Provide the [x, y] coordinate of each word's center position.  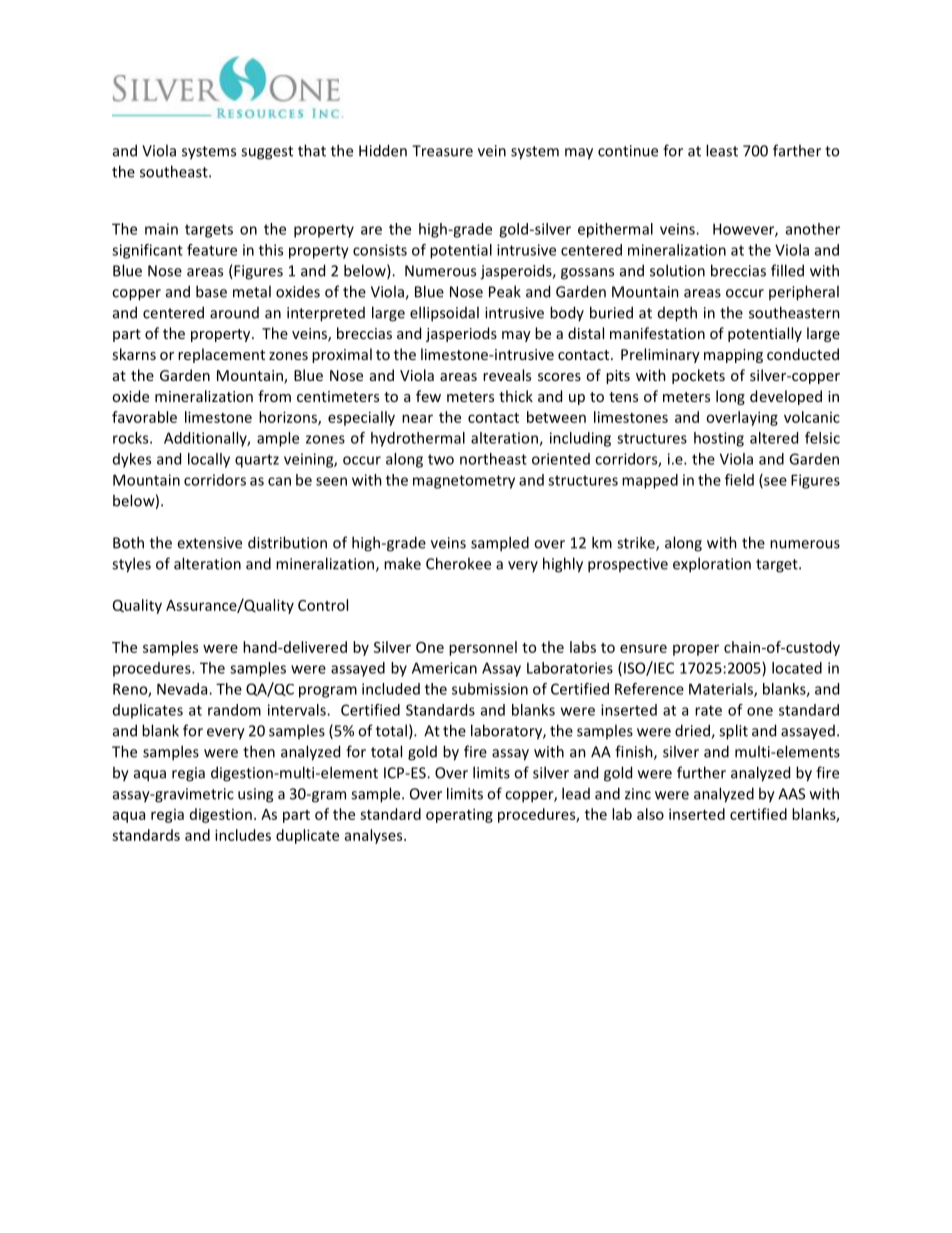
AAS [791, 794]
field [739, 480]
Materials [722, 690]
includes [243, 835]
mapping [733, 356]
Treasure [442, 151]
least [722, 150]
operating [459, 815]
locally [209, 460]
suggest [267, 153]
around [234, 313]
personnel [483, 648]
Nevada [183, 689]
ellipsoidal [444, 314]
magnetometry [464, 482]
